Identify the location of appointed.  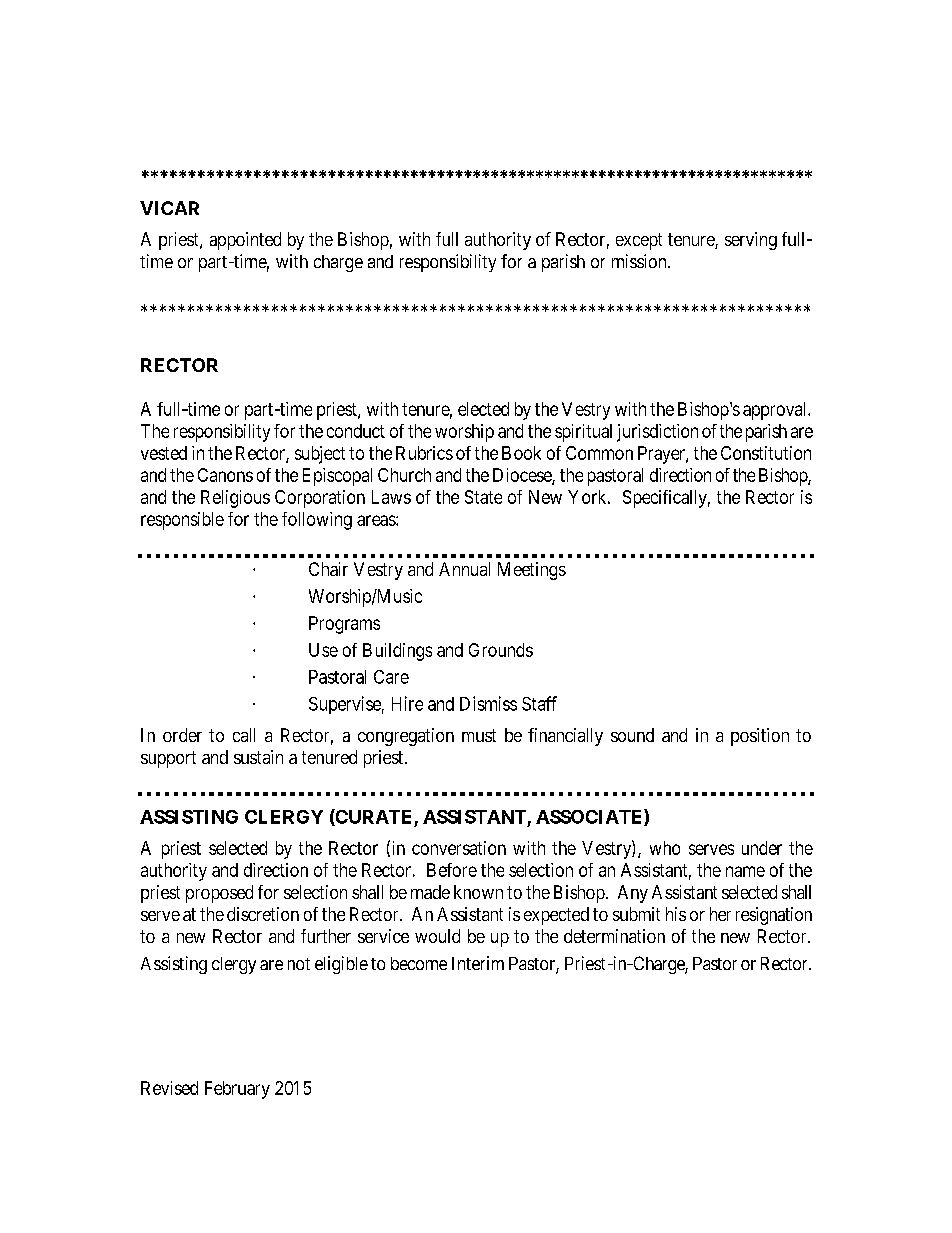
(245, 241).
